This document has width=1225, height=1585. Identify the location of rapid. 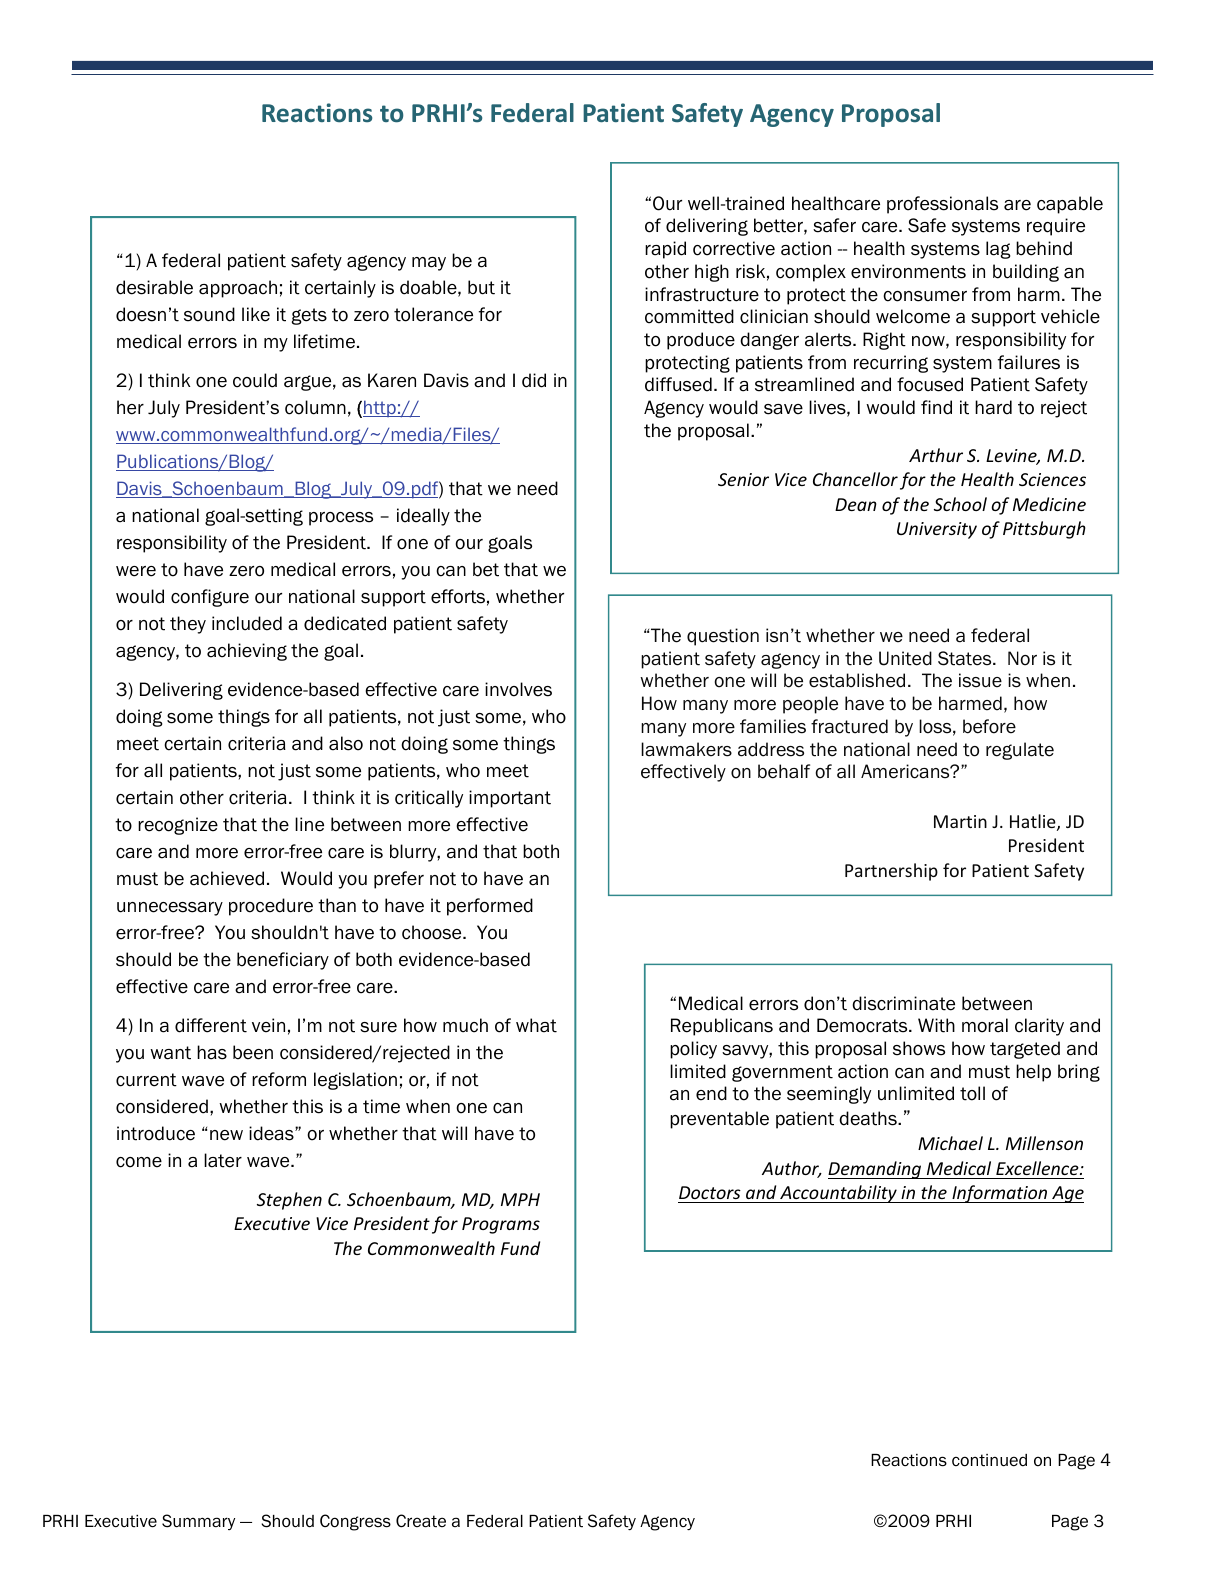
(665, 250).
